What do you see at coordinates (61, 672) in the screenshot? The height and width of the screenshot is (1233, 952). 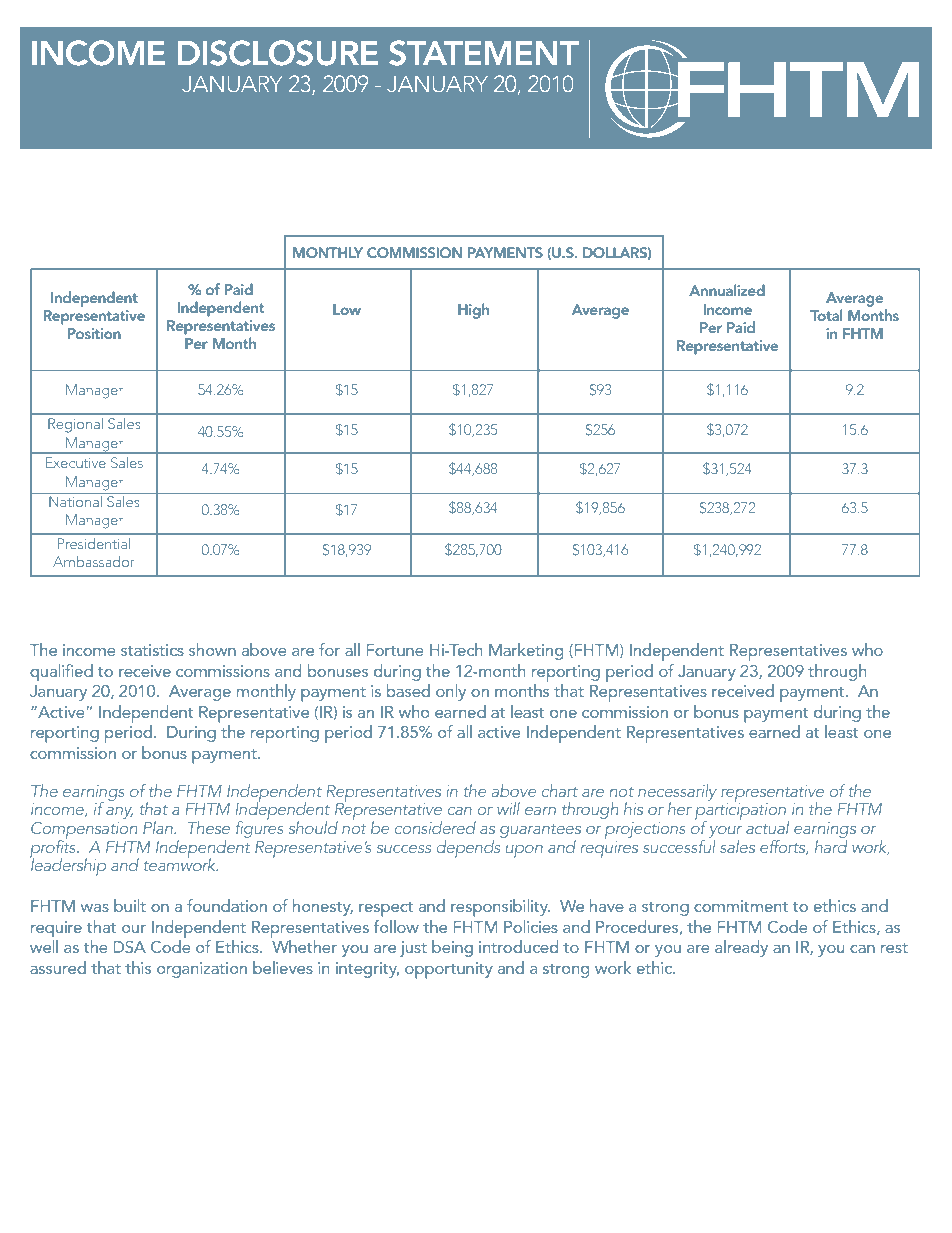 I see `qualified` at bounding box center [61, 672].
